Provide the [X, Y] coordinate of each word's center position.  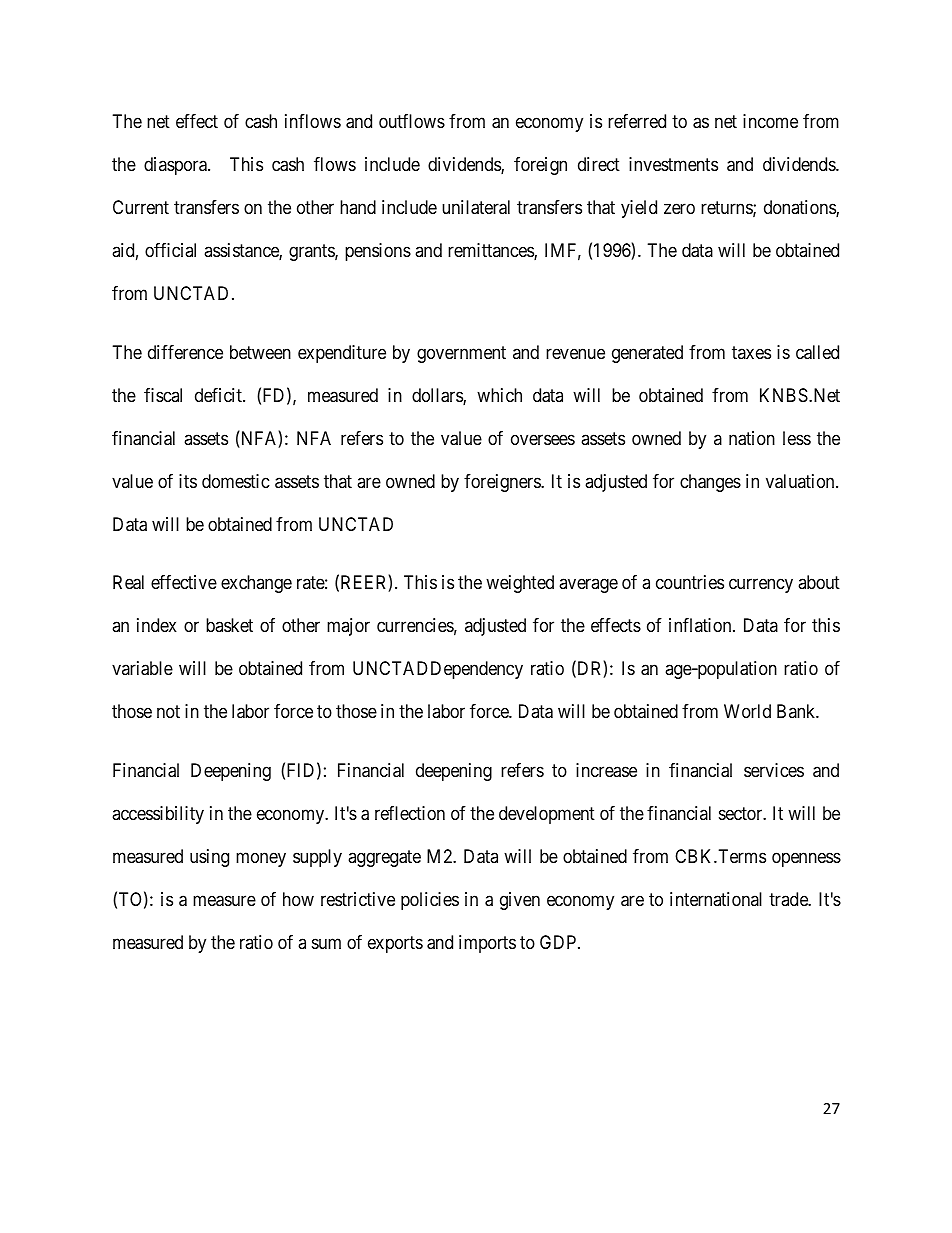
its [188, 481]
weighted [520, 584]
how [298, 899]
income [770, 121]
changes [710, 483]
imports [487, 944]
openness [806, 859]
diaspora [176, 166]
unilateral [476, 207]
